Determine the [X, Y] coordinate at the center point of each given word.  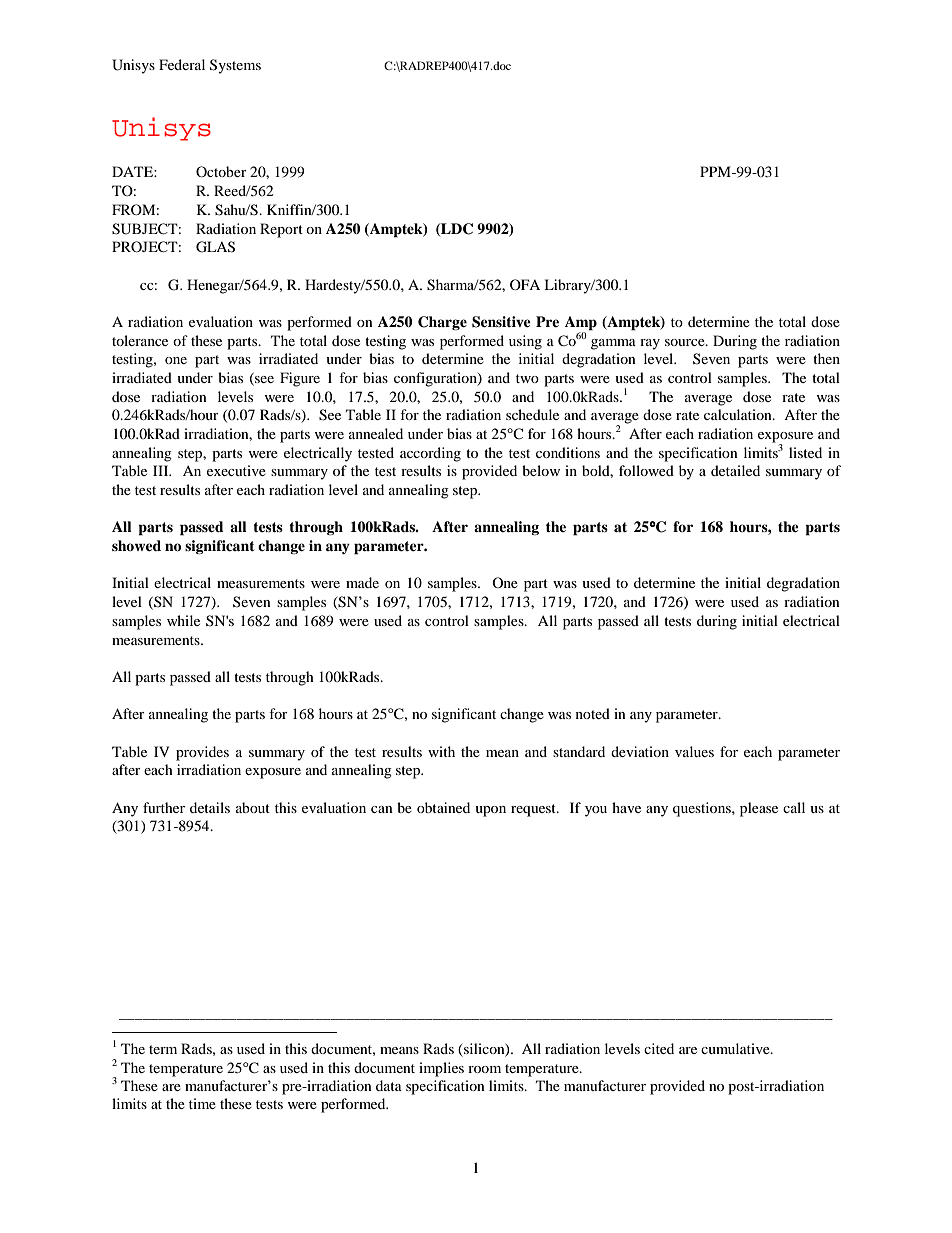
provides [202, 753]
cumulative [736, 1048]
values [694, 751]
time [202, 1103]
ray [650, 344]
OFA [525, 284]
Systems [235, 66]
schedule [532, 414]
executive [236, 470]
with [441, 751]
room [484, 1069]
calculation [739, 414]
